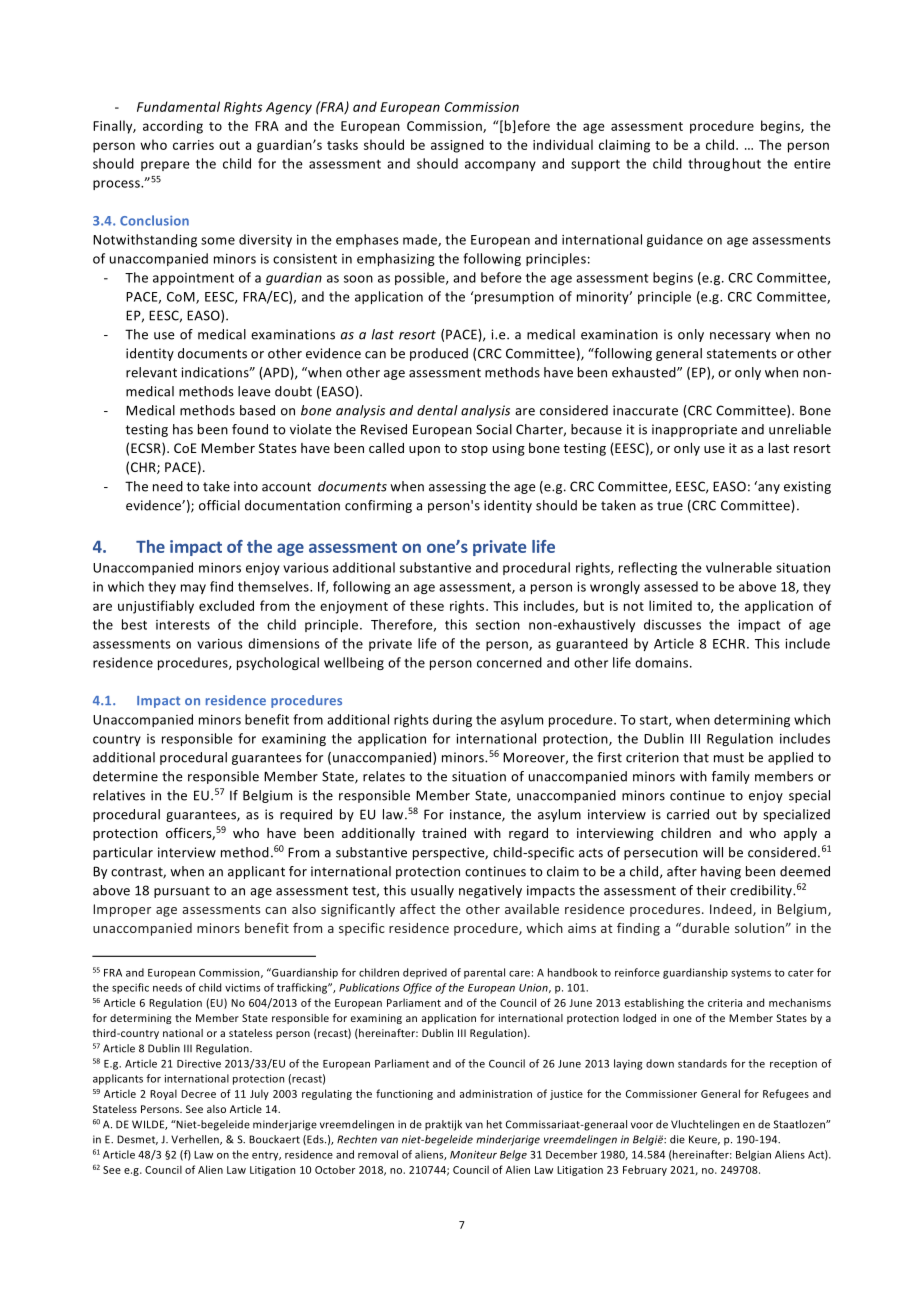  Describe the element at coordinates (677, 1139) in the screenshot. I see `die` at that location.
